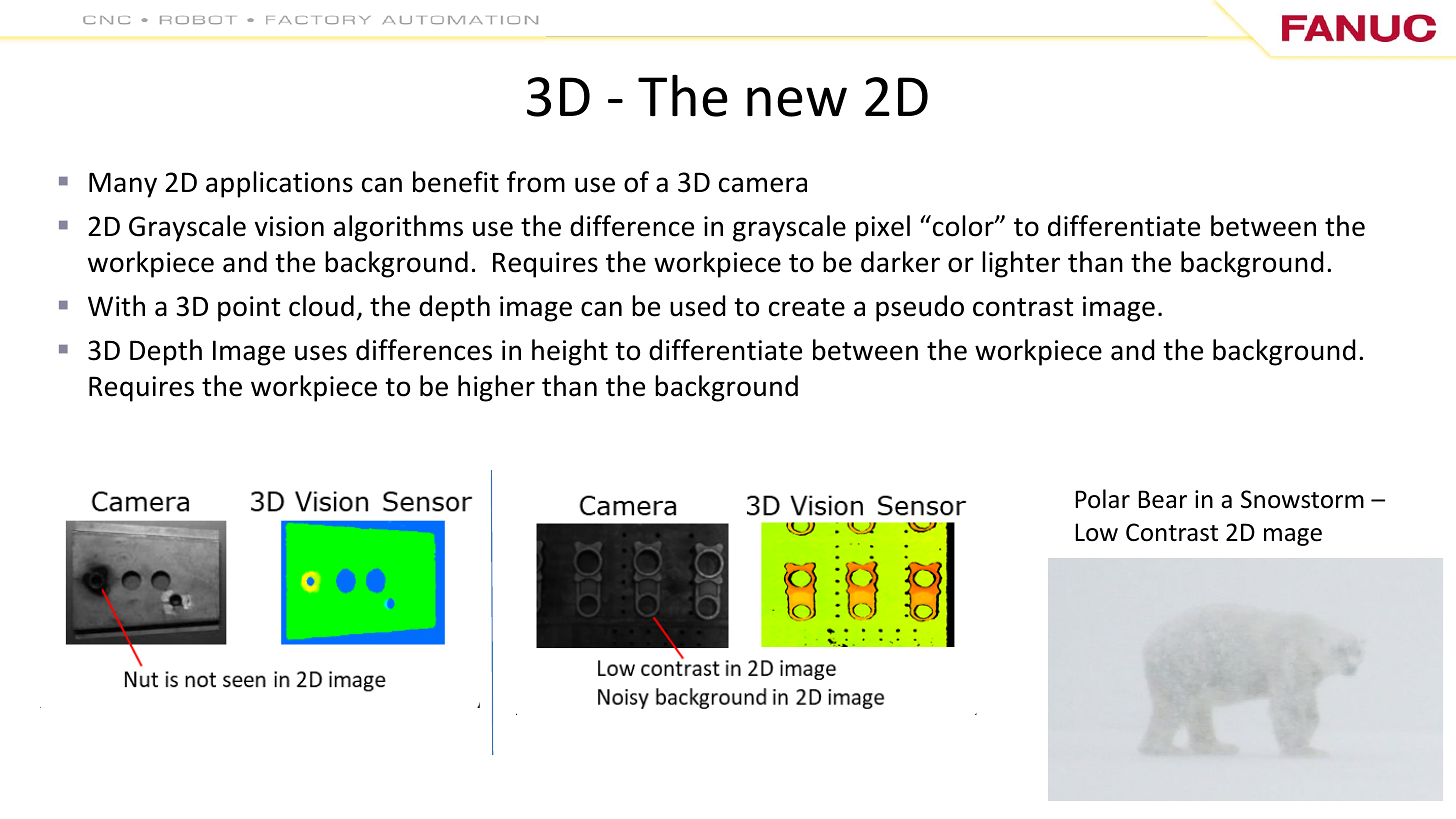 Image resolution: width=1456 pixels, height=819 pixels. What do you see at coordinates (797, 102) in the screenshot?
I see `new` at bounding box center [797, 102].
